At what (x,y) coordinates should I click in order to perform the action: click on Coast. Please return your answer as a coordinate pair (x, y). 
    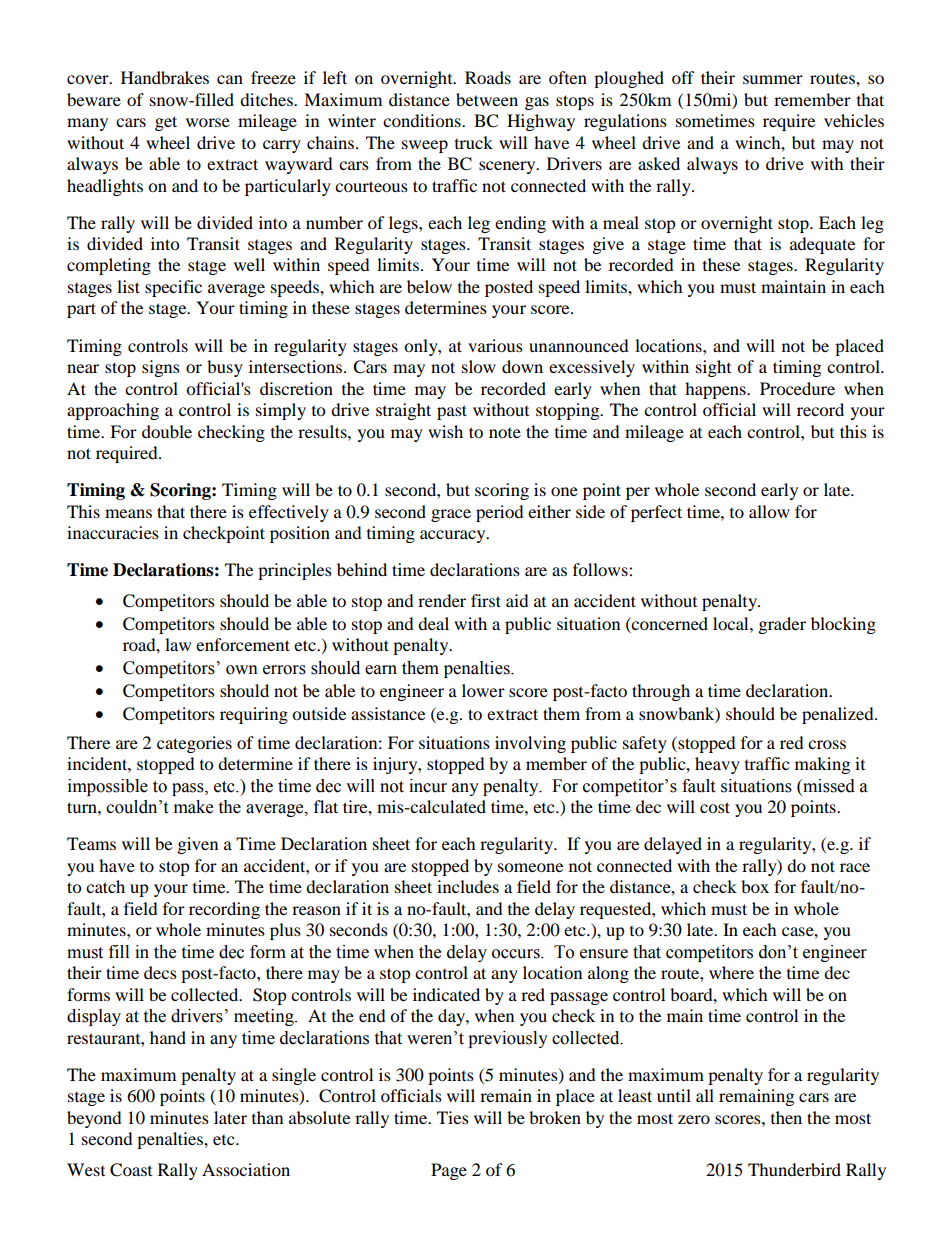
    Looking at the image, I should click on (131, 1170).
